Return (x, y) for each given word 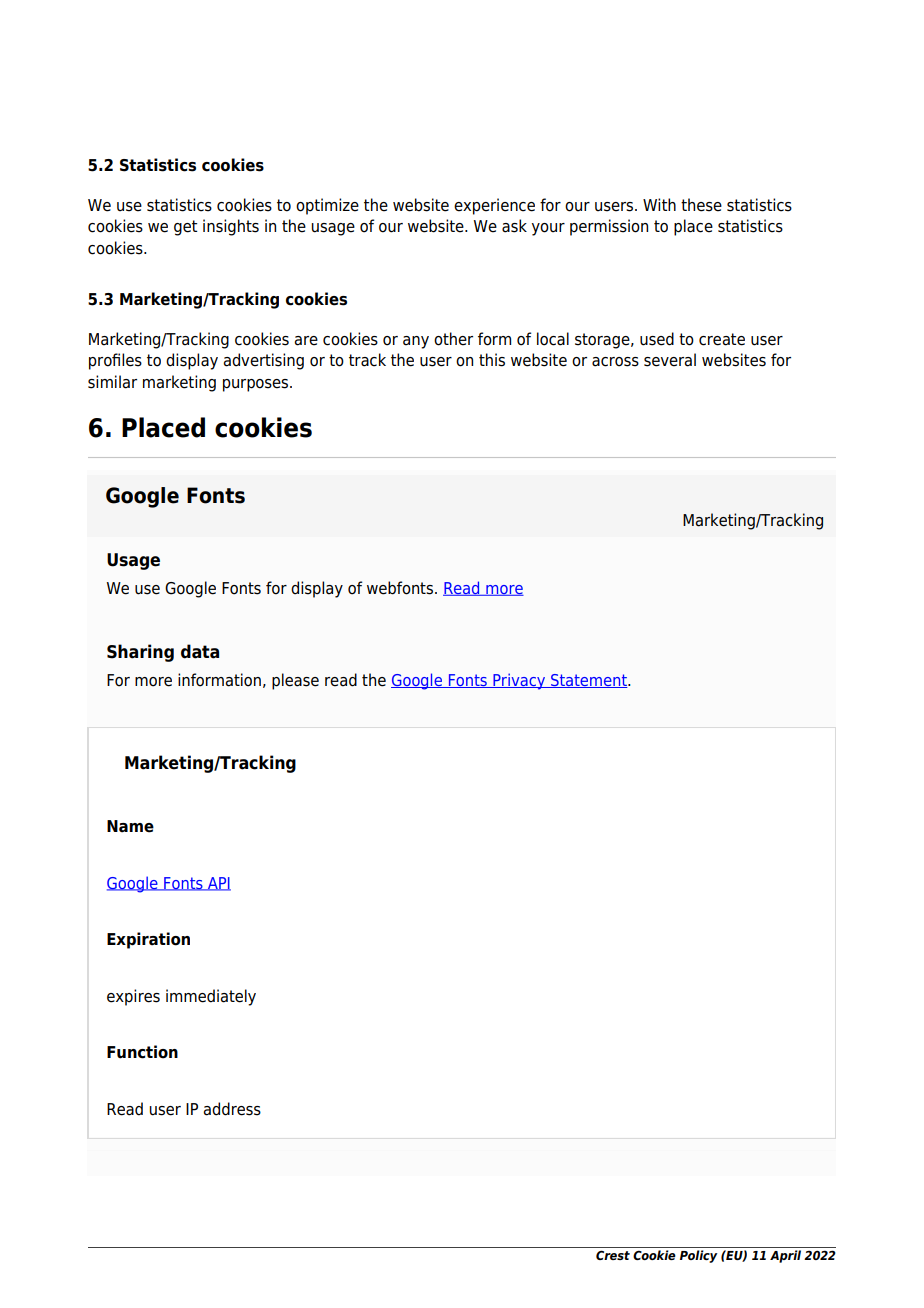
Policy (698, 1256)
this (492, 360)
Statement (589, 681)
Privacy (519, 681)
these (701, 205)
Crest (613, 1255)
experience (494, 206)
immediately (211, 997)
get (185, 228)
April (785, 1256)
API (218, 884)
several (670, 360)
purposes (257, 385)
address (232, 1109)
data (200, 651)
